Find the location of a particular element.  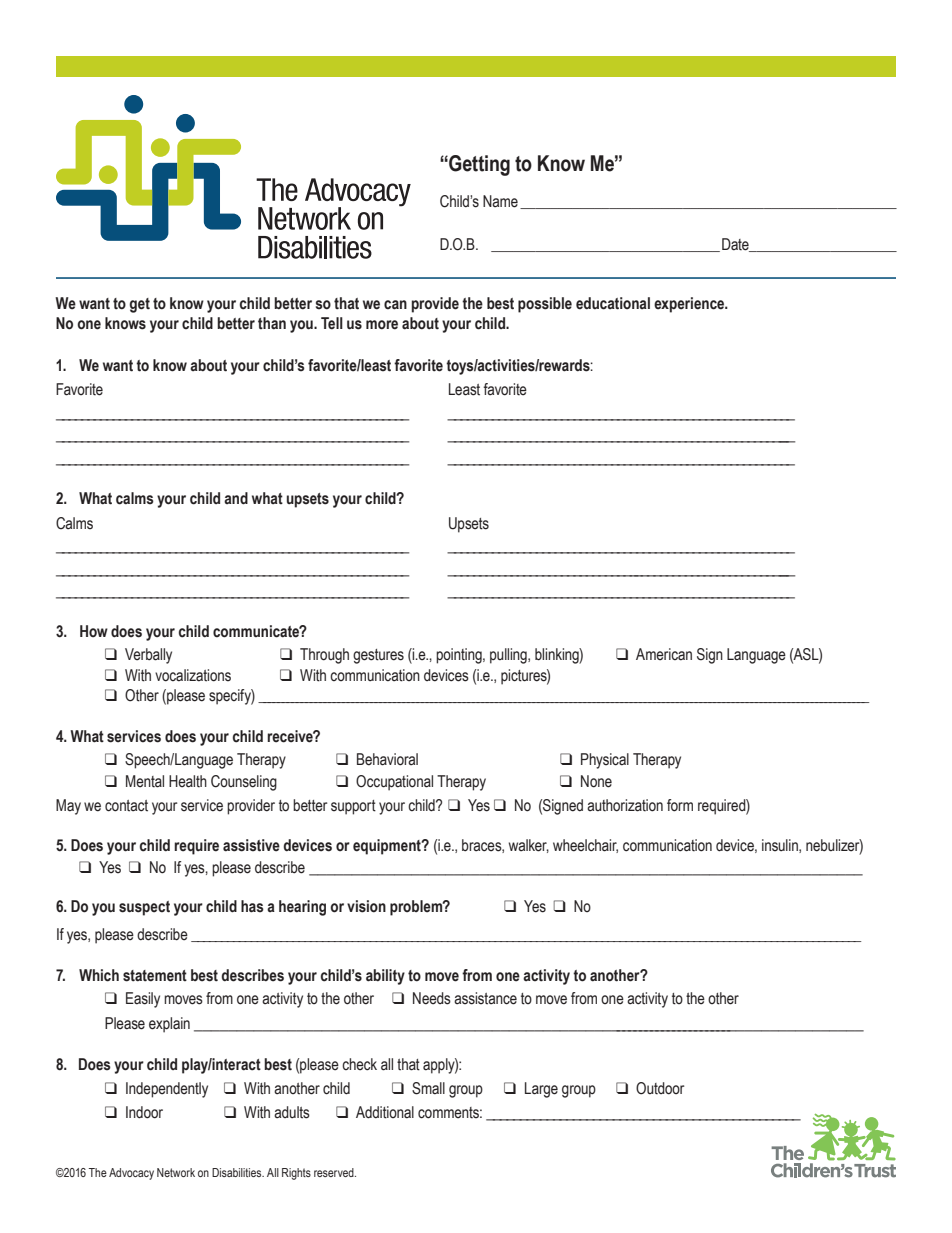

Additional is located at coordinates (385, 1112).
